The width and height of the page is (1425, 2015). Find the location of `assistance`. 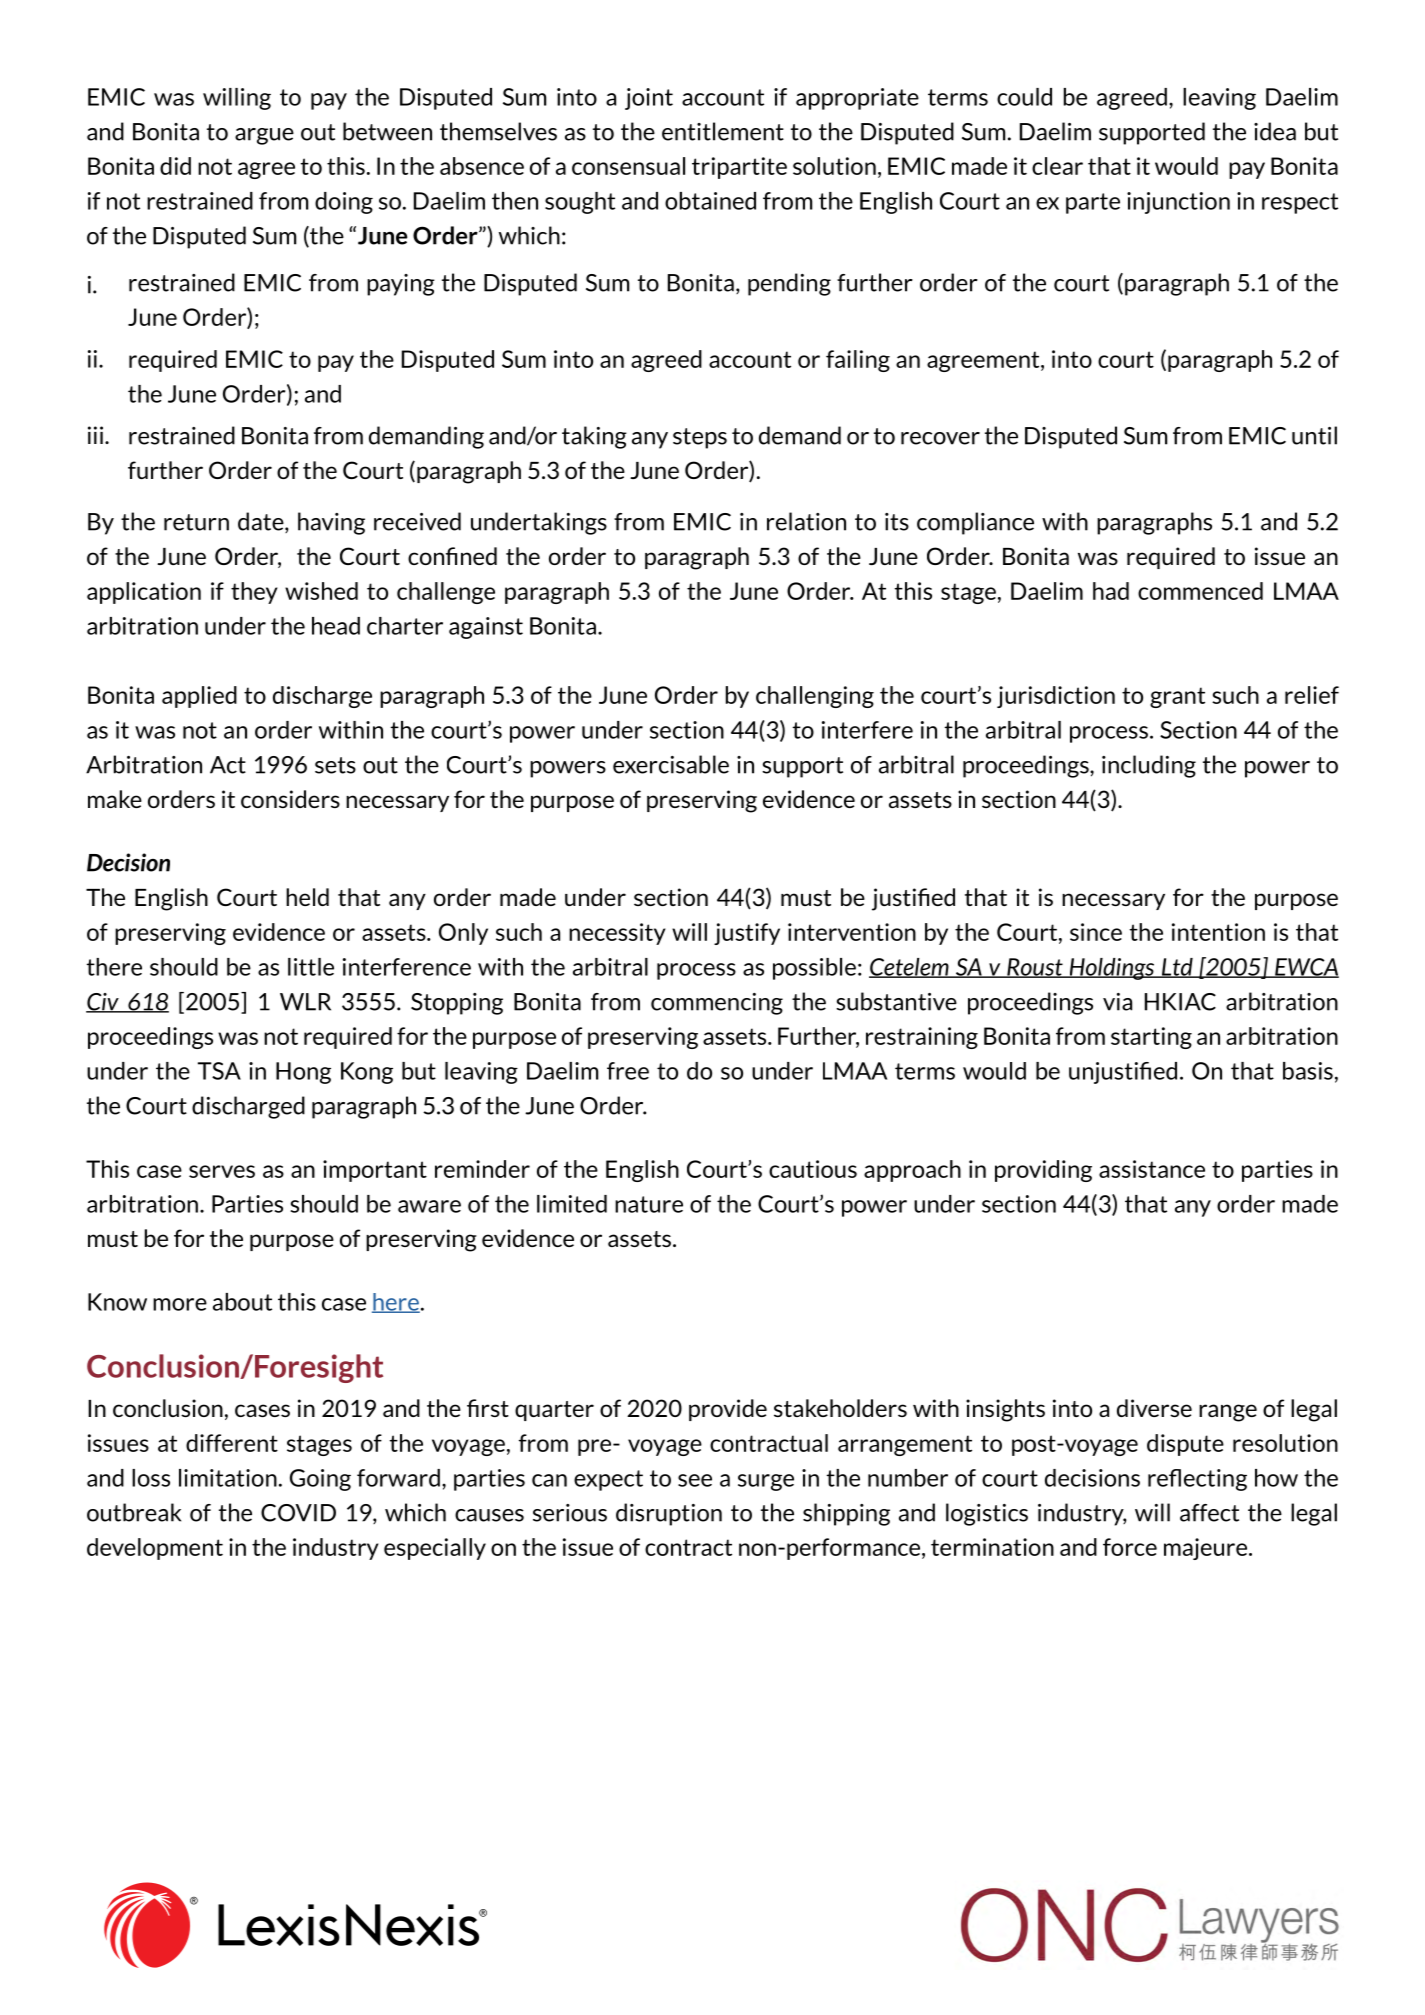

assistance is located at coordinates (1152, 1169).
